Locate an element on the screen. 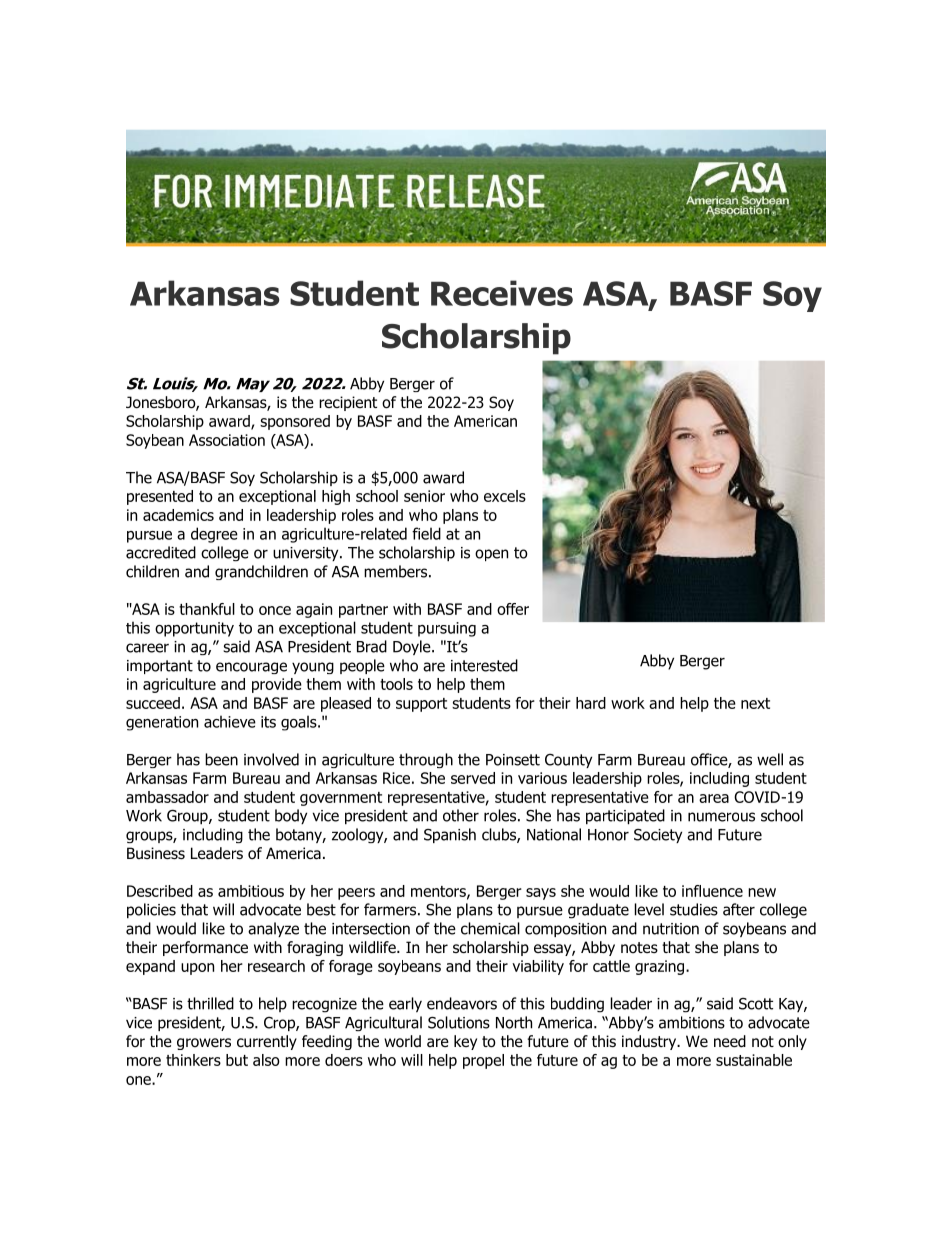  degree is located at coordinates (214, 535).
